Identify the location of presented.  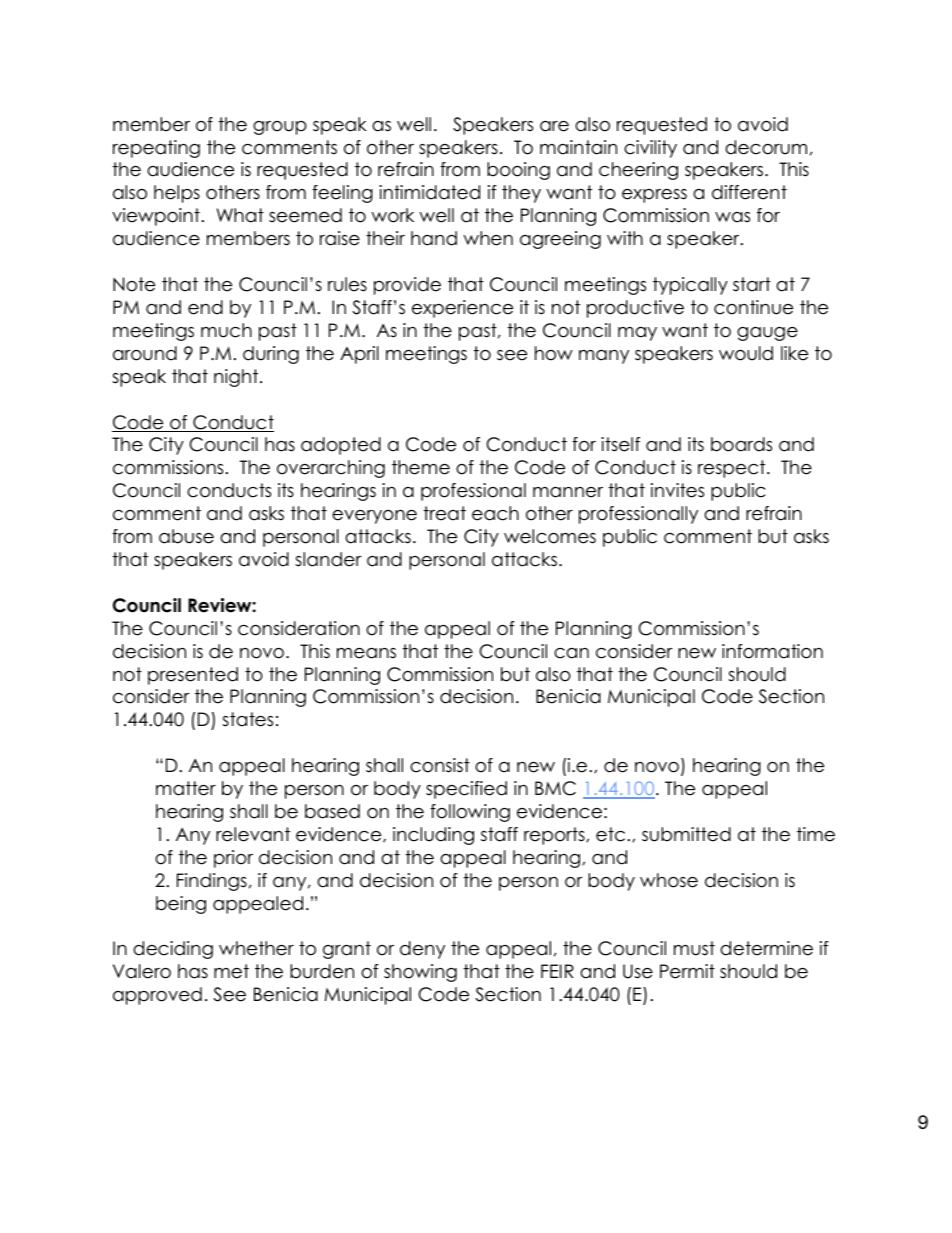
(193, 676).
